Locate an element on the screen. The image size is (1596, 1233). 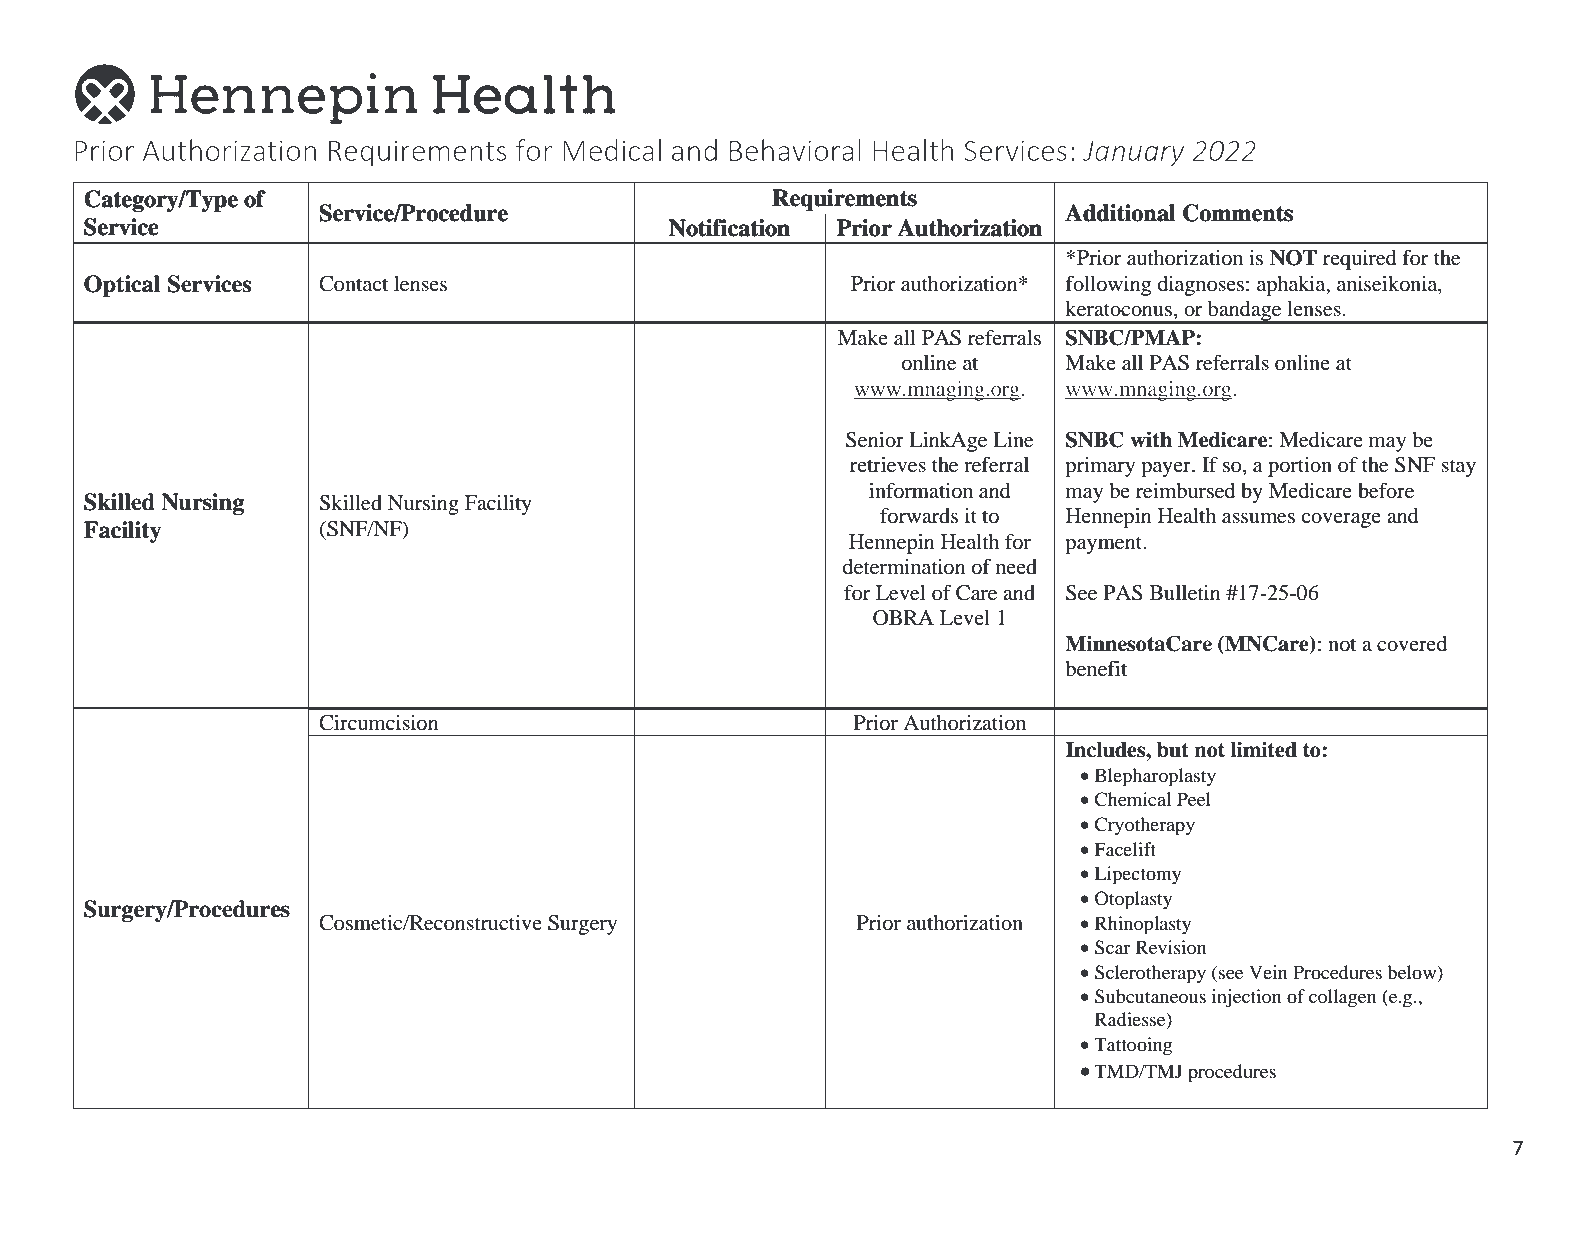
Subcutaneous is located at coordinates (1150, 996).
